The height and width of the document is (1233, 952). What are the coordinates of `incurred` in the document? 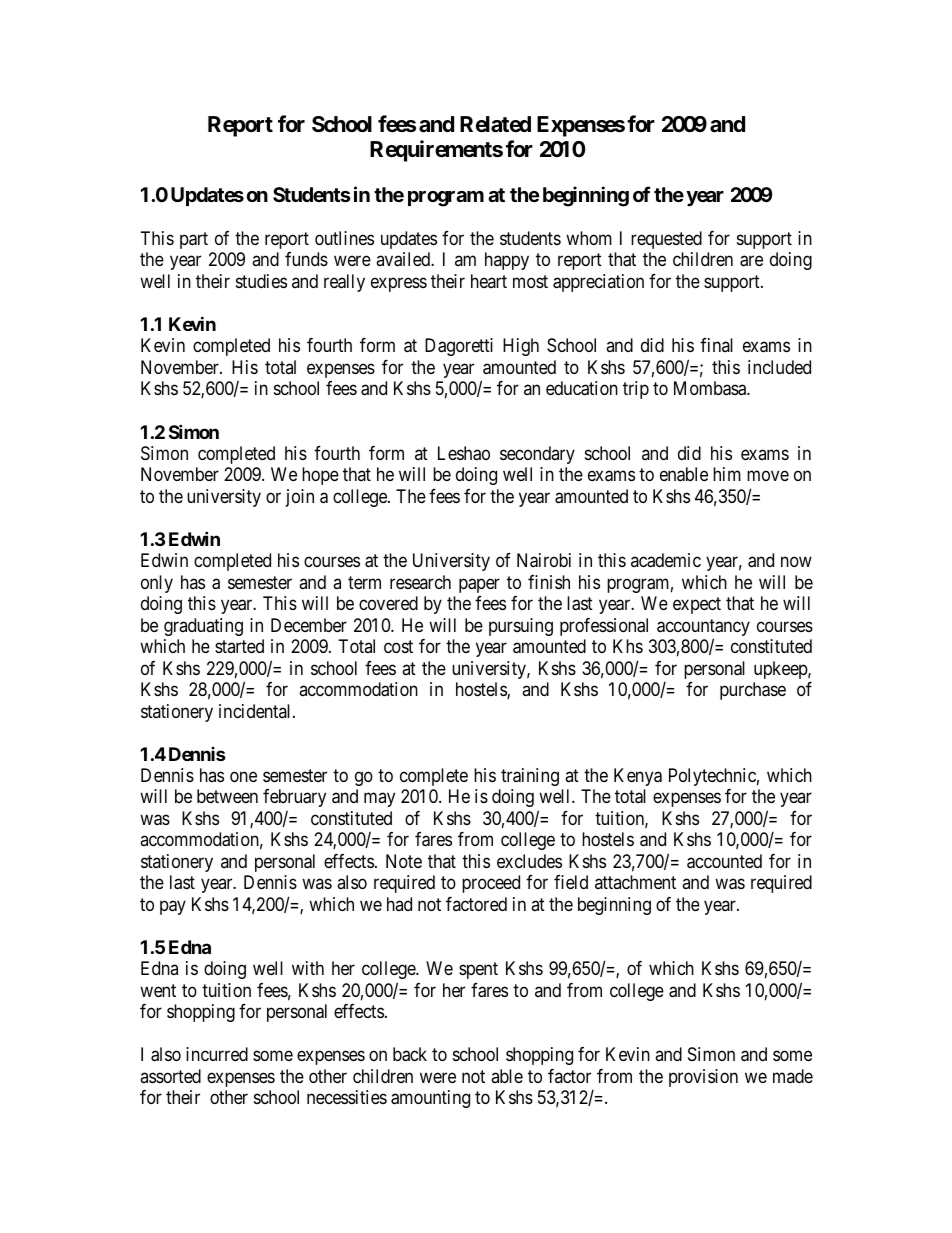 It's located at (217, 1054).
